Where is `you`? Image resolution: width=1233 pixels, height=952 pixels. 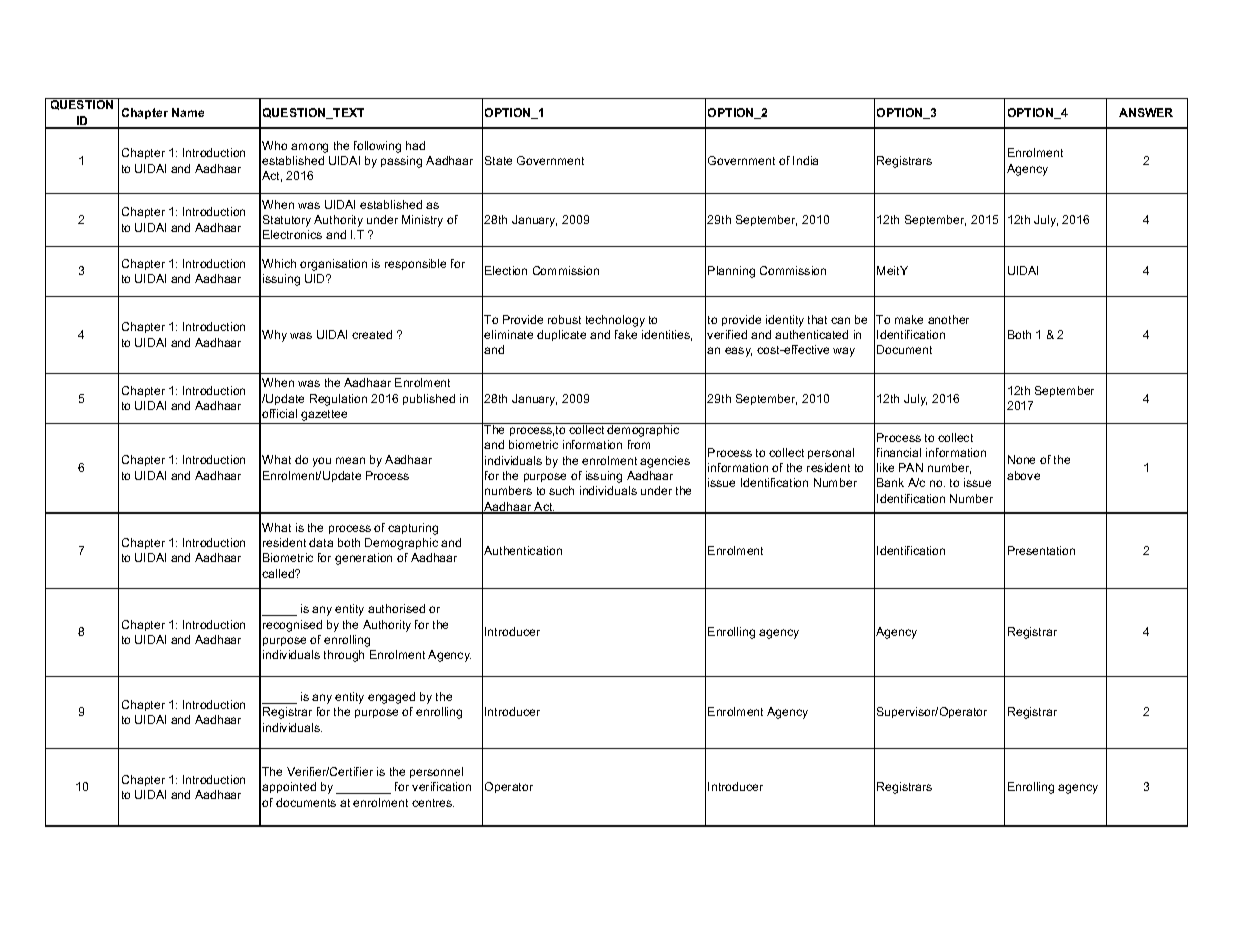 you is located at coordinates (322, 462).
